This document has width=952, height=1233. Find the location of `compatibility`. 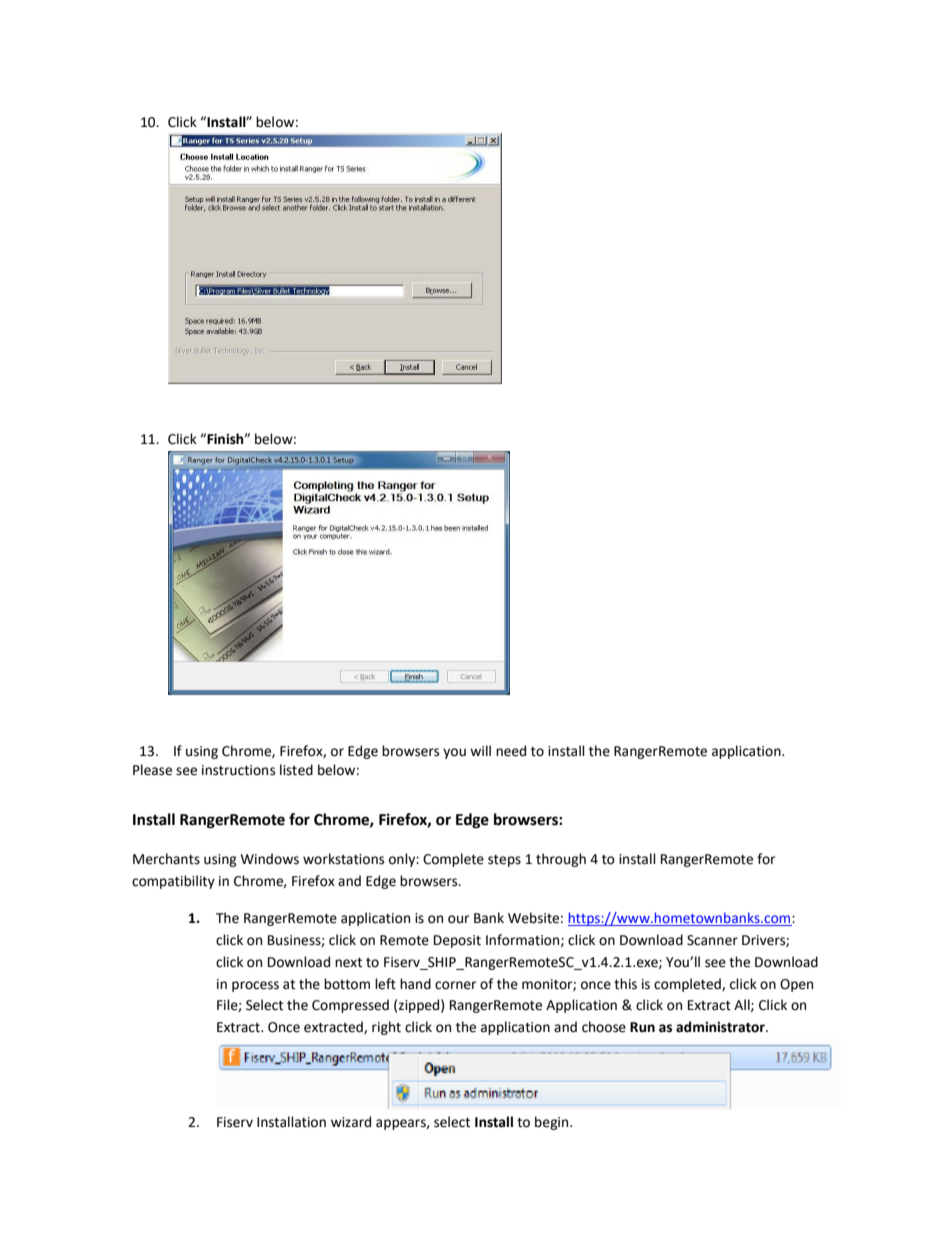

compatibility is located at coordinates (173, 882).
